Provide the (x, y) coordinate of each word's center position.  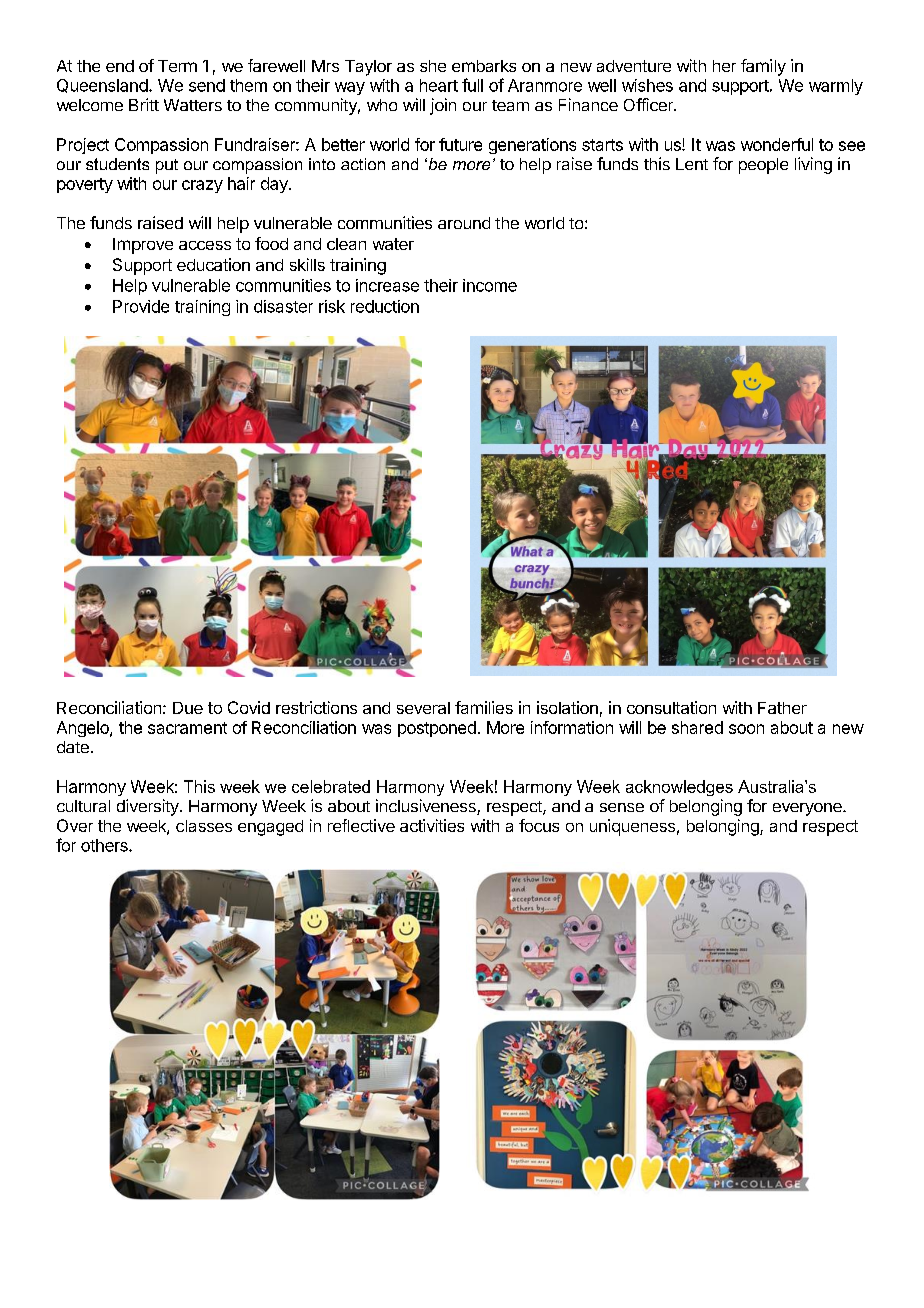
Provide (141, 306)
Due (188, 708)
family (763, 67)
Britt (144, 104)
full (472, 85)
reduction (385, 306)
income (490, 285)
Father (782, 708)
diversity (149, 807)
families (484, 707)
